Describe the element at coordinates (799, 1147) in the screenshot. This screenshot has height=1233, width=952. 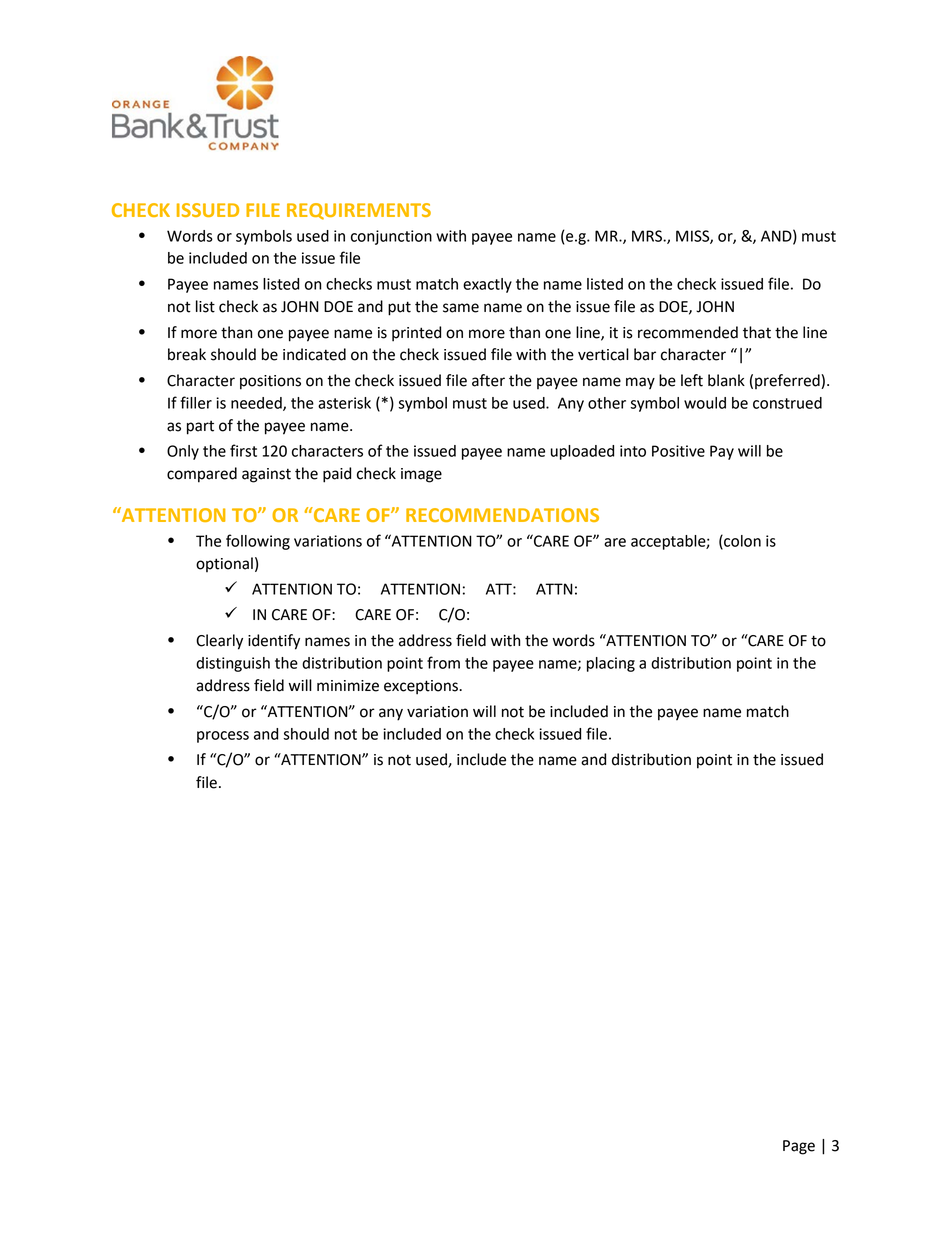
I see `Page` at that location.
